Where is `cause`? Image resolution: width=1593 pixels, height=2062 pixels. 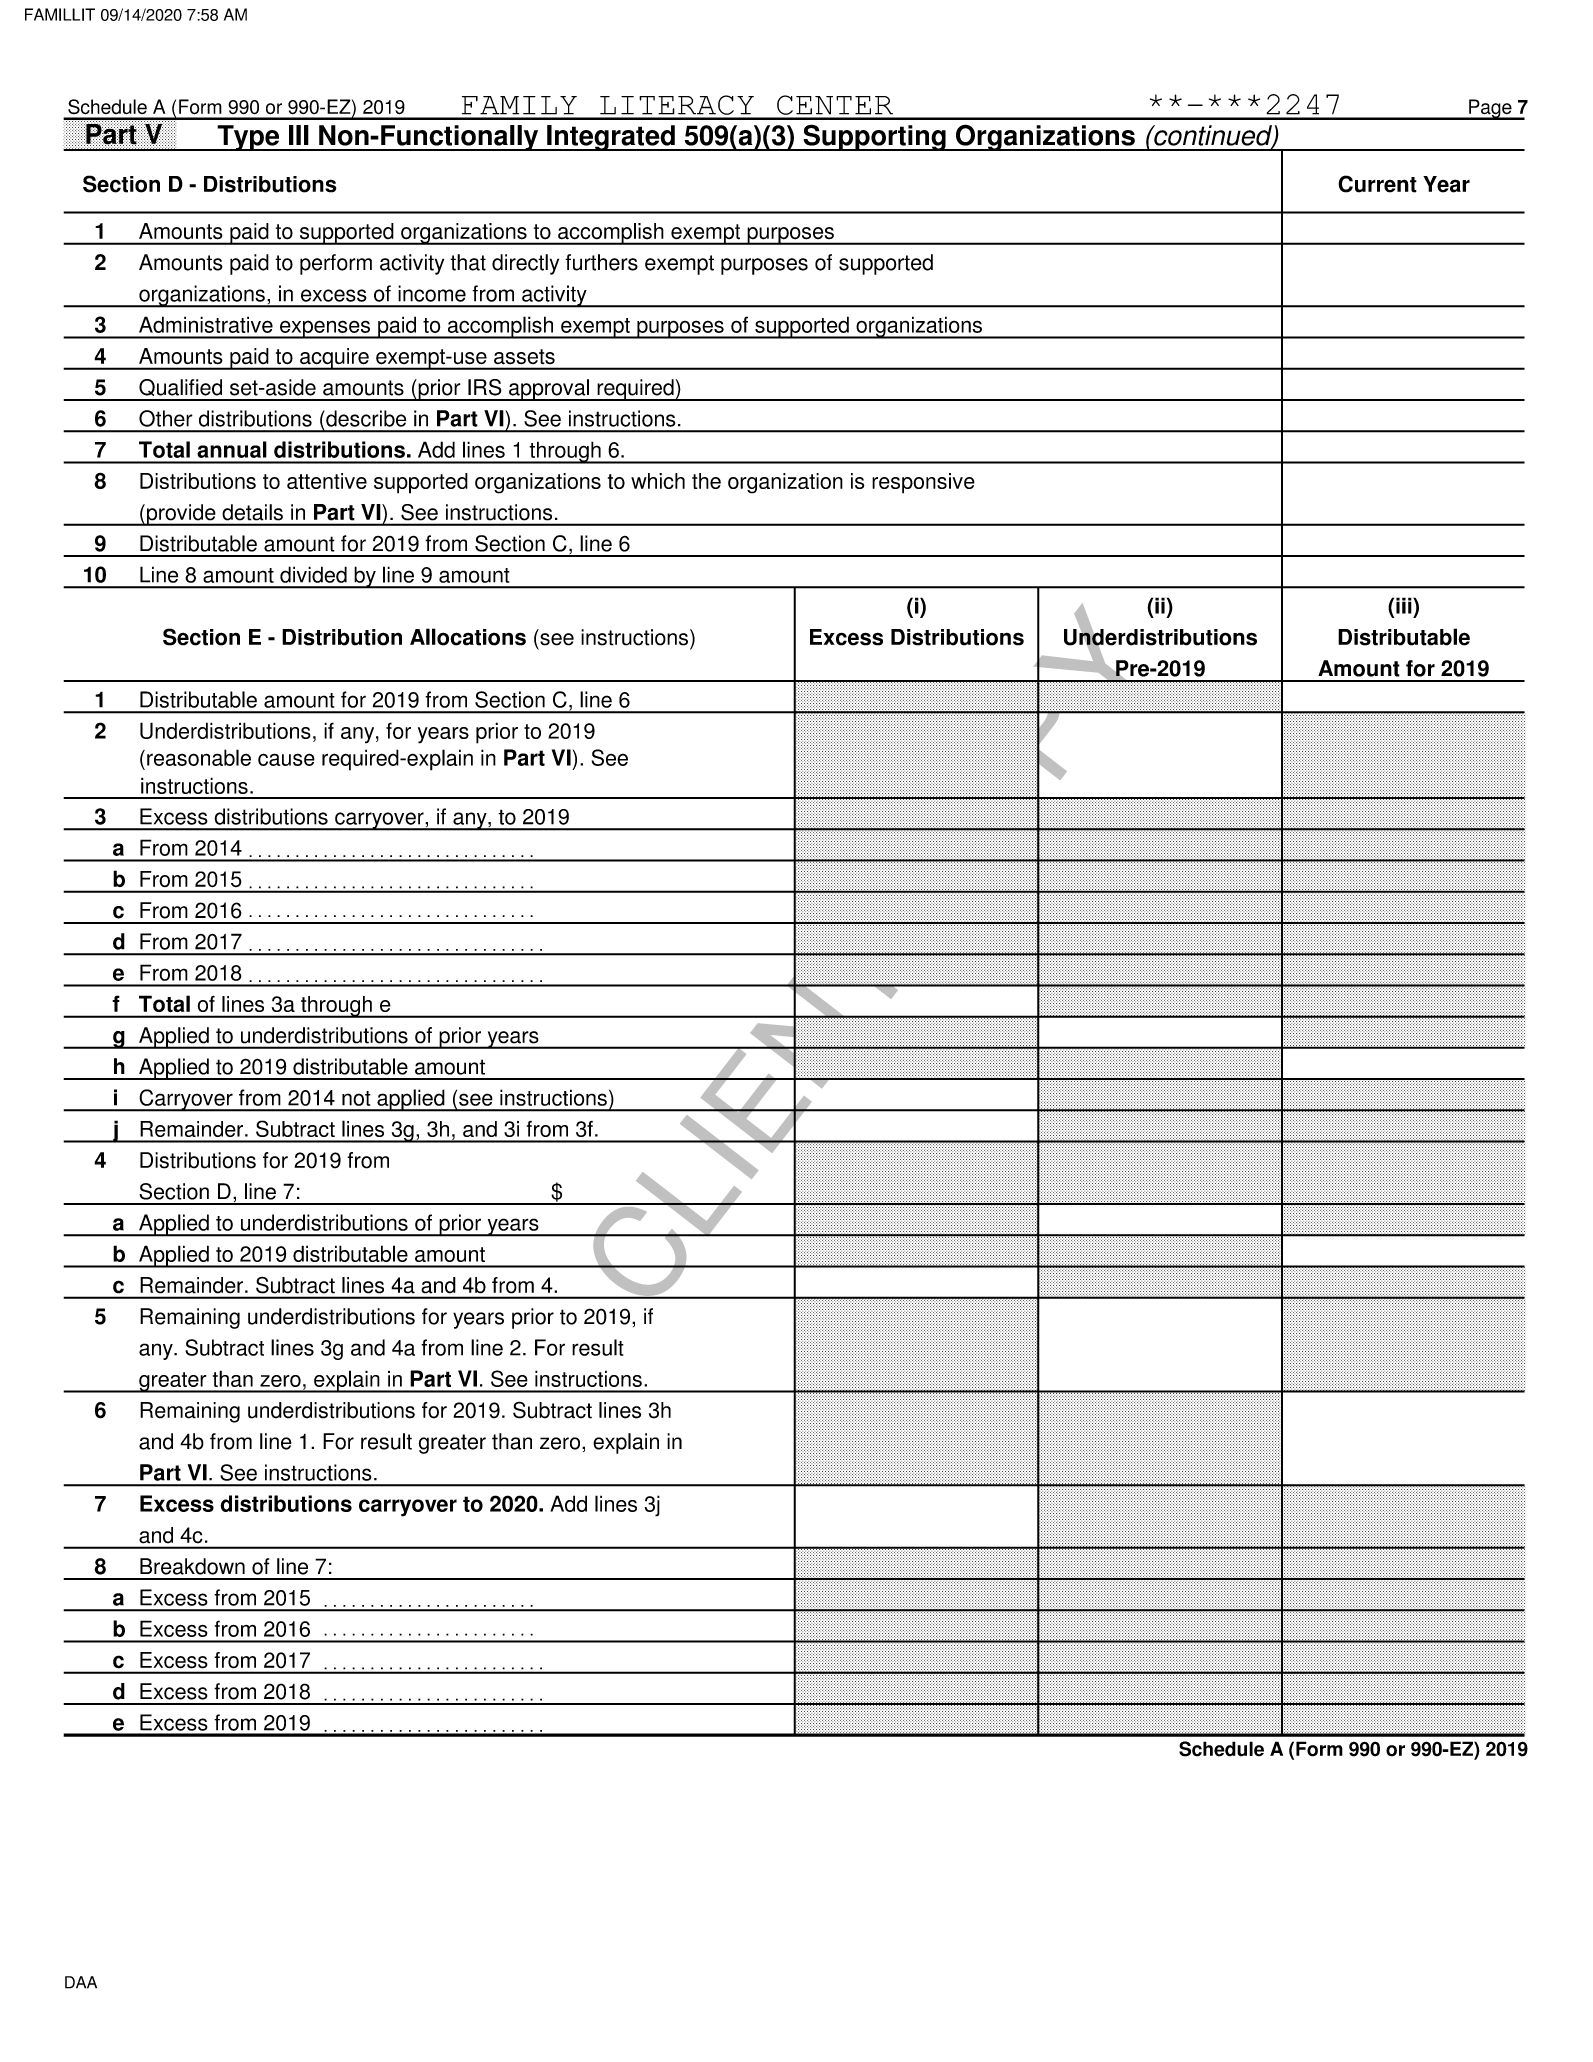 cause is located at coordinates (286, 759).
